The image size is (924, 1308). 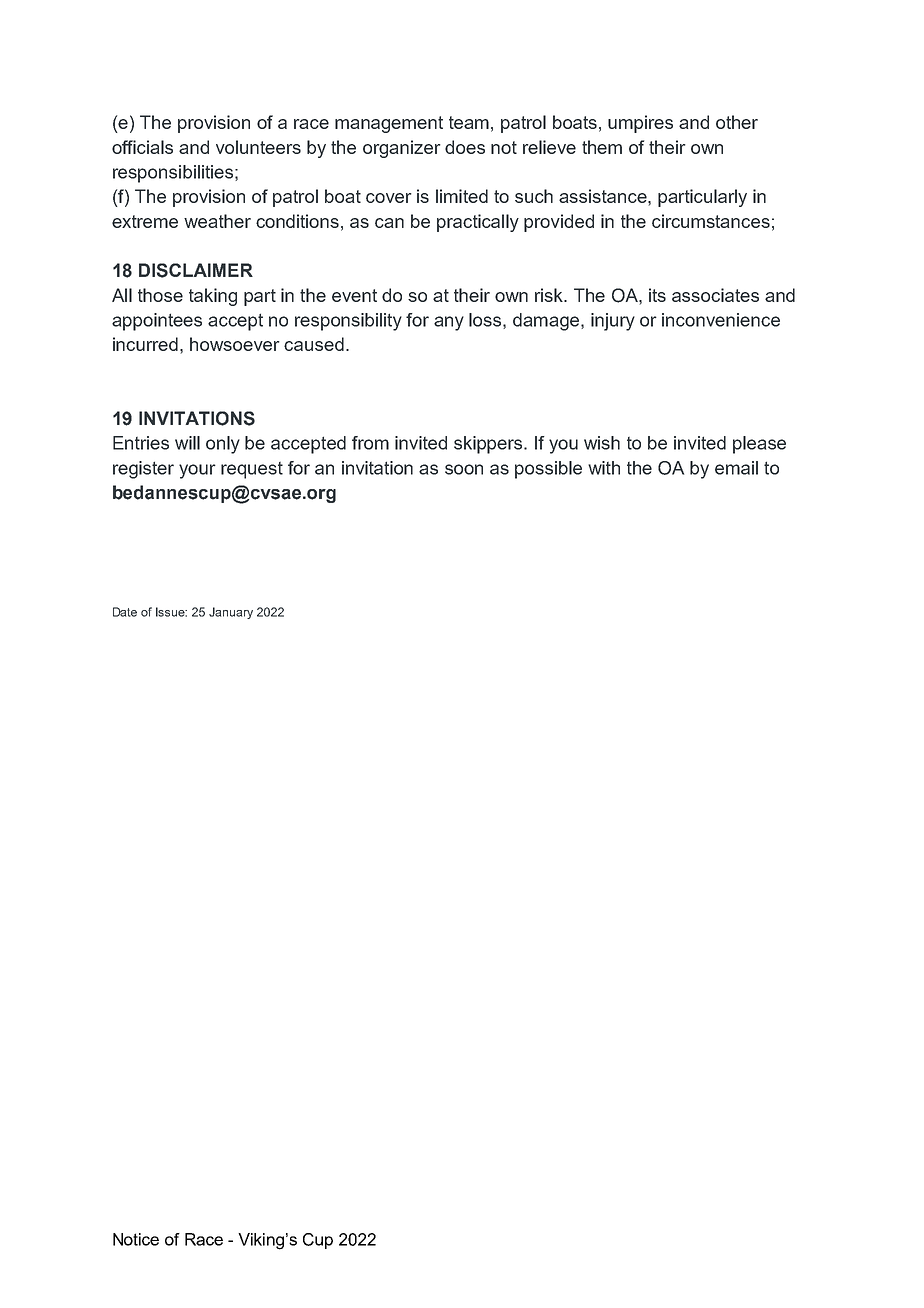 What do you see at coordinates (464, 469) in the screenshot?
I see `soon` at bounding box center [464, 469].
